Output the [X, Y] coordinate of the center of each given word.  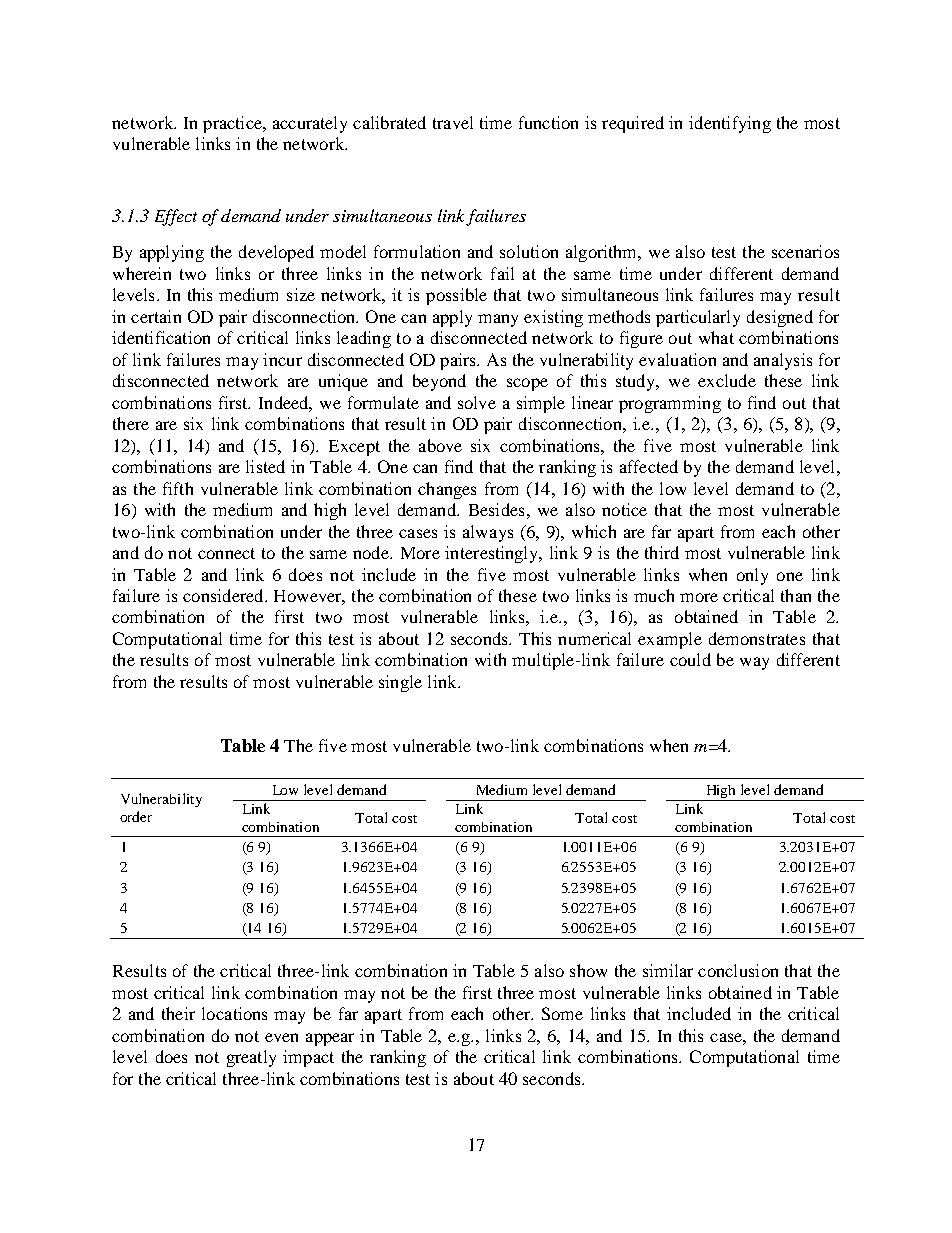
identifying [730, 124]
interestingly [493, 554]
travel [453, 122]
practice [233, 124]
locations [234, 1013]
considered [224, 595]
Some [562, 1013]
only [752, 576]
